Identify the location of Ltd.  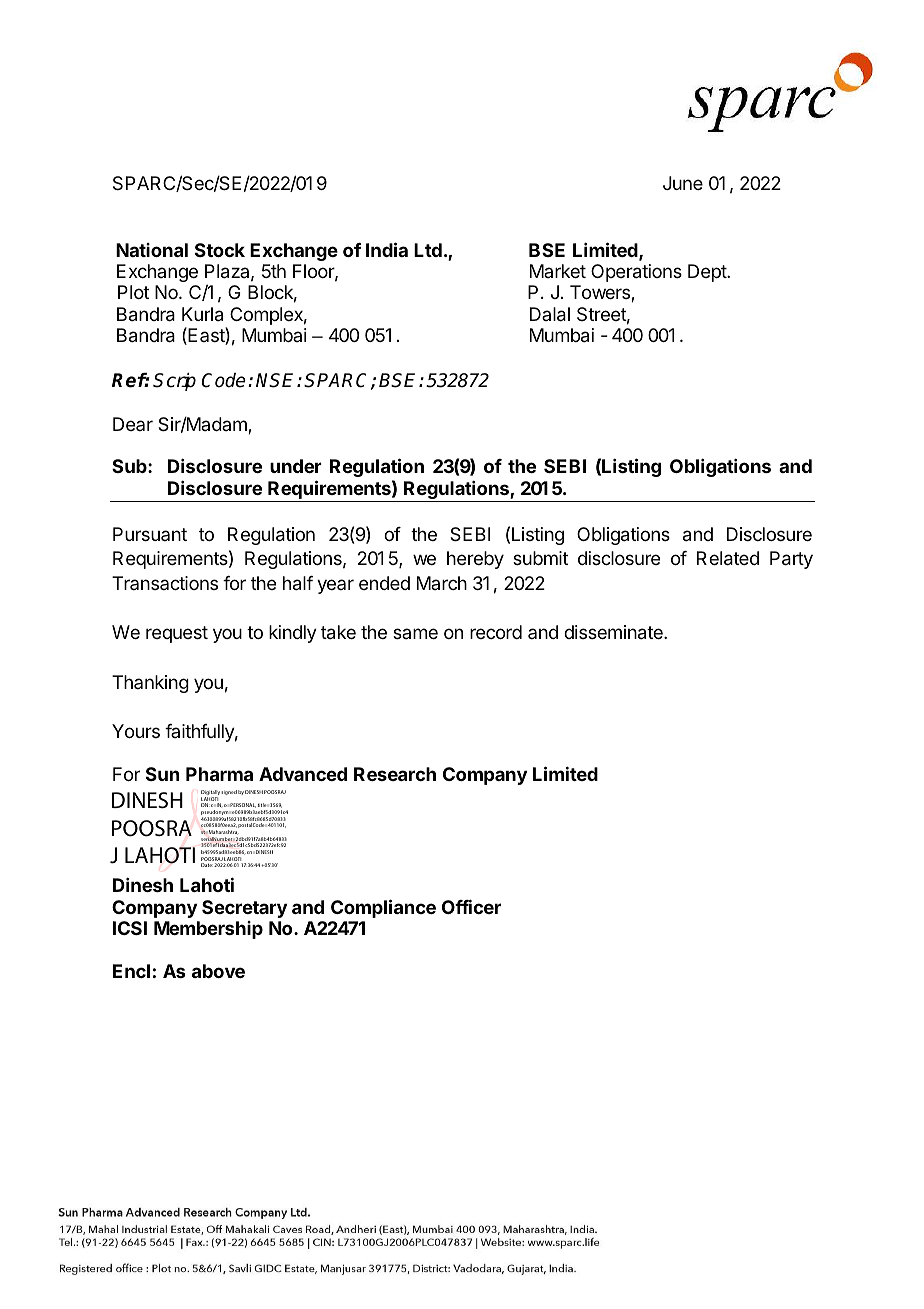
(428, 250).
